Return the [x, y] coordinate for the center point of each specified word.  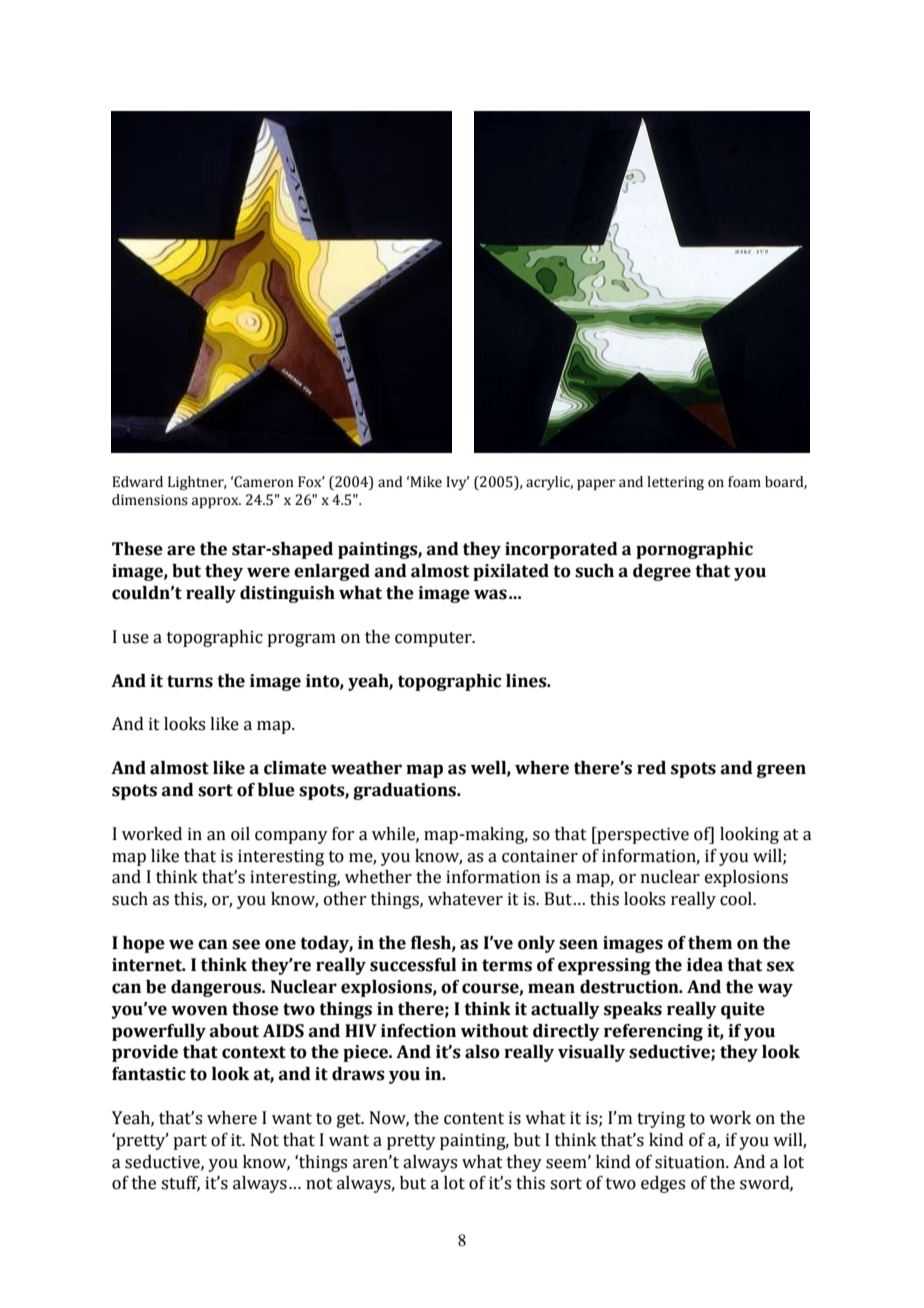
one [280, 944]
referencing [653, 1032]
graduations [405, 791]
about [234, 1031]
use [135, 639]
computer [434, 639]
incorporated [561, 550]
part [190, 1142]
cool [737, 899]
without [494, 1031]
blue [276, 790]
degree [662, 572]
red [651, 768]
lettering [675, 483]
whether [378, 877]
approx [216, 502]
